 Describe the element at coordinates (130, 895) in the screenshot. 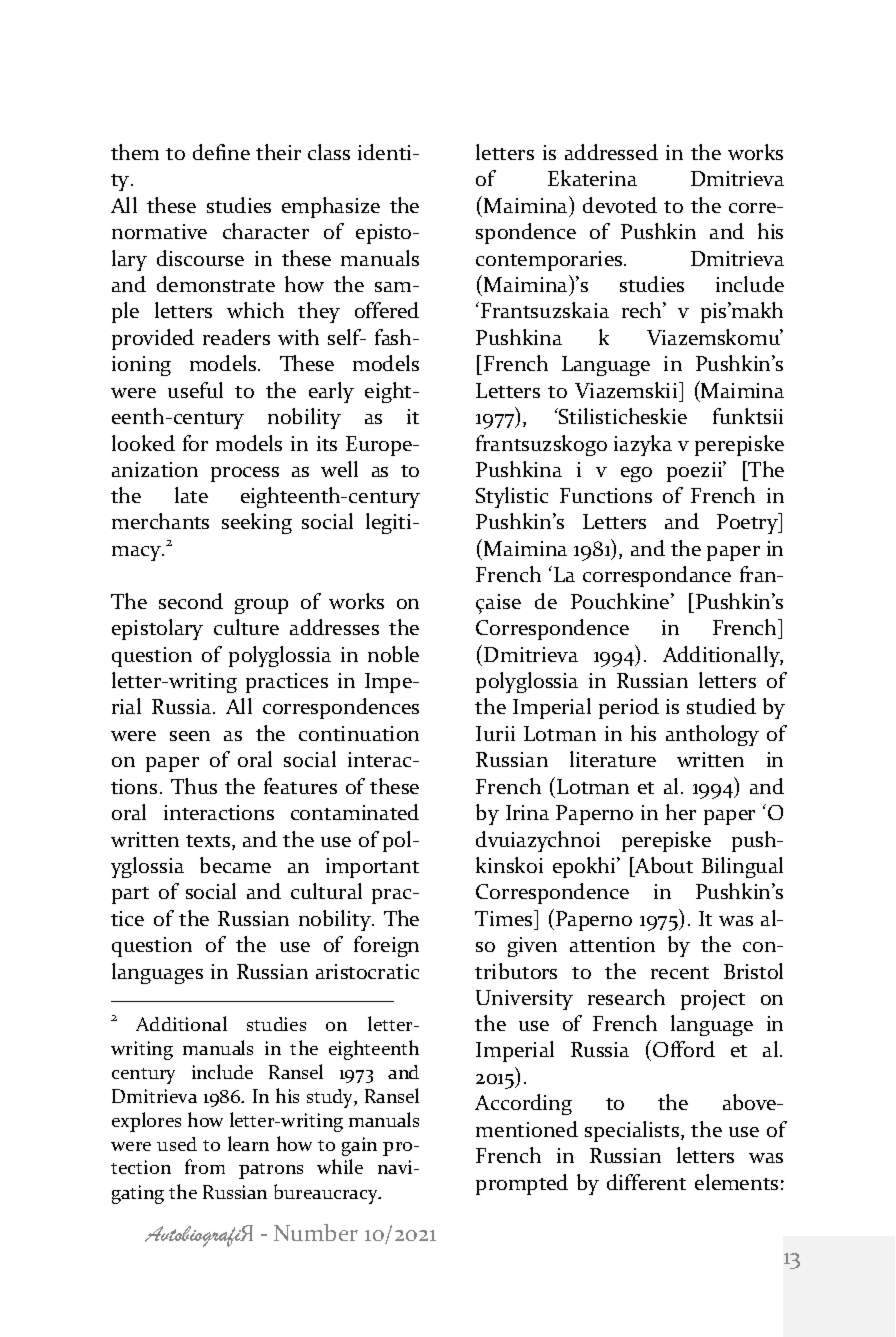

I see `part` at that location.
